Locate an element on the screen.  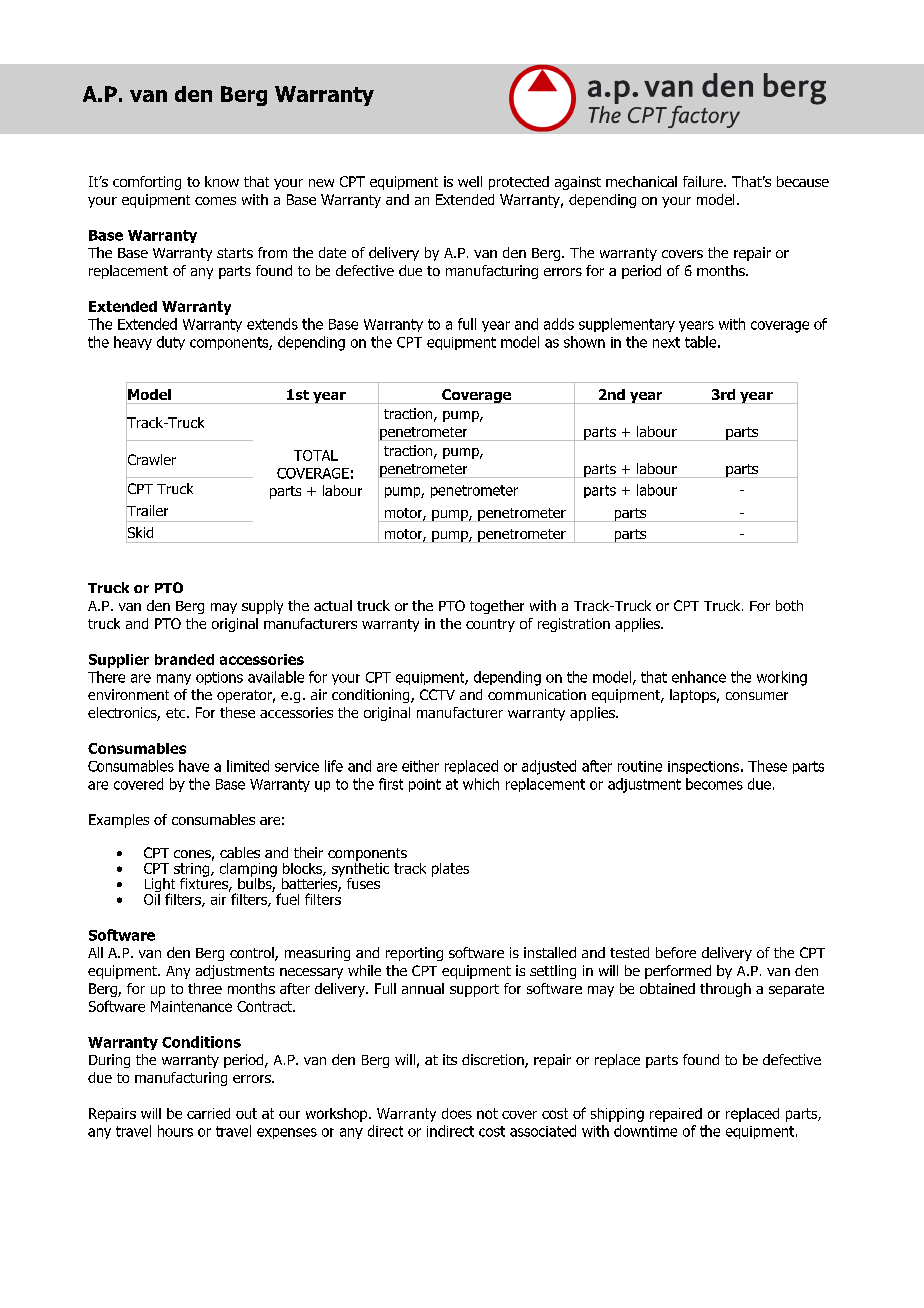
both is located at coordinates (789, 605).
